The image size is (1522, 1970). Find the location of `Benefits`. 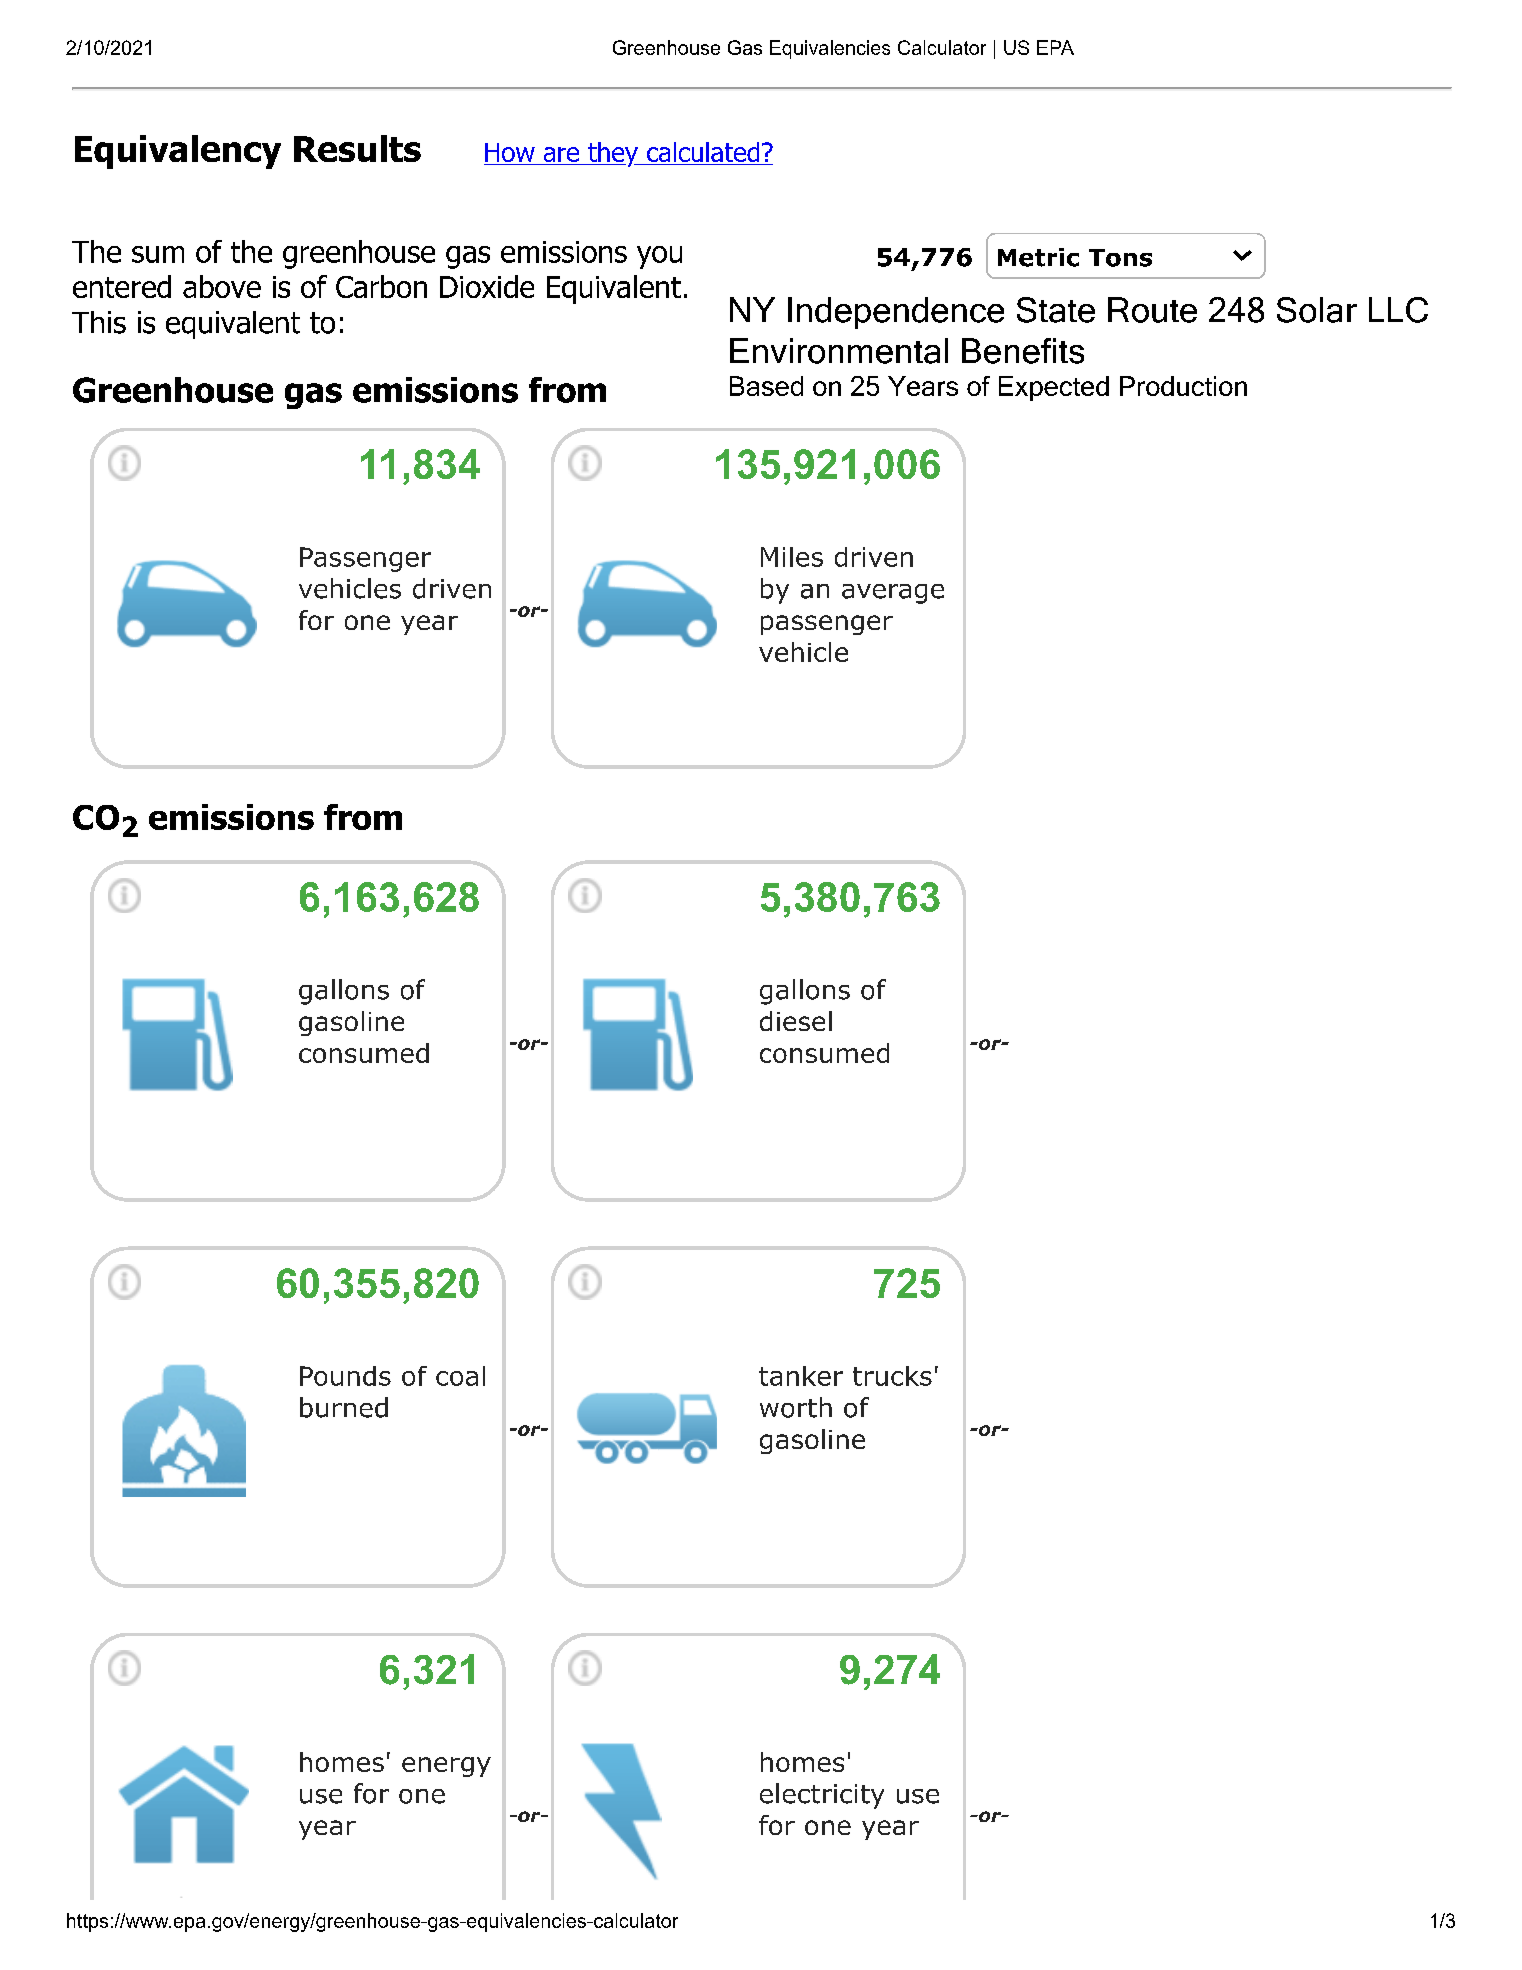

Benefits is located at coordinates (1023, 351).
